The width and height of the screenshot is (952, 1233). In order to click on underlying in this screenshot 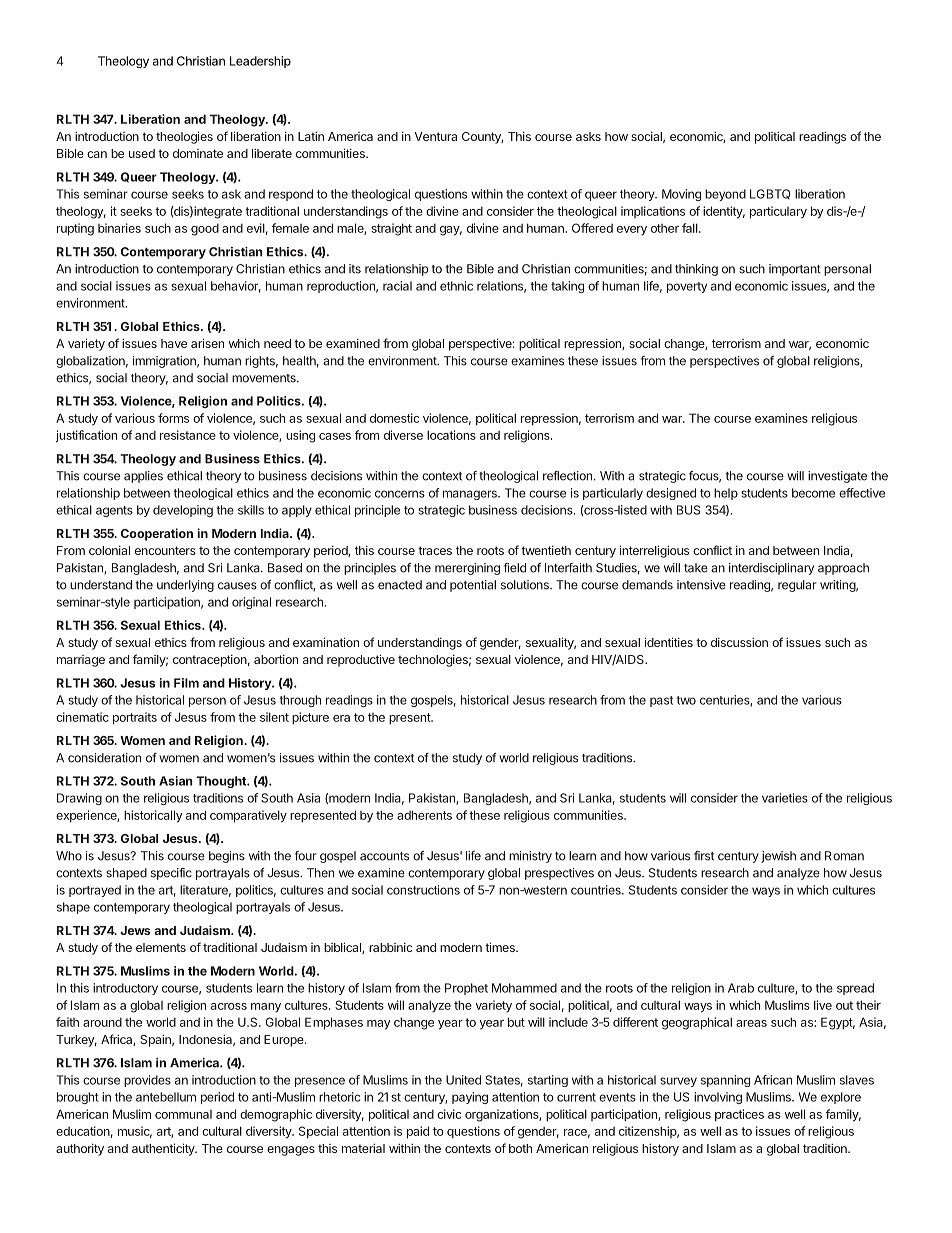, I will do `click(185, 586)`.
